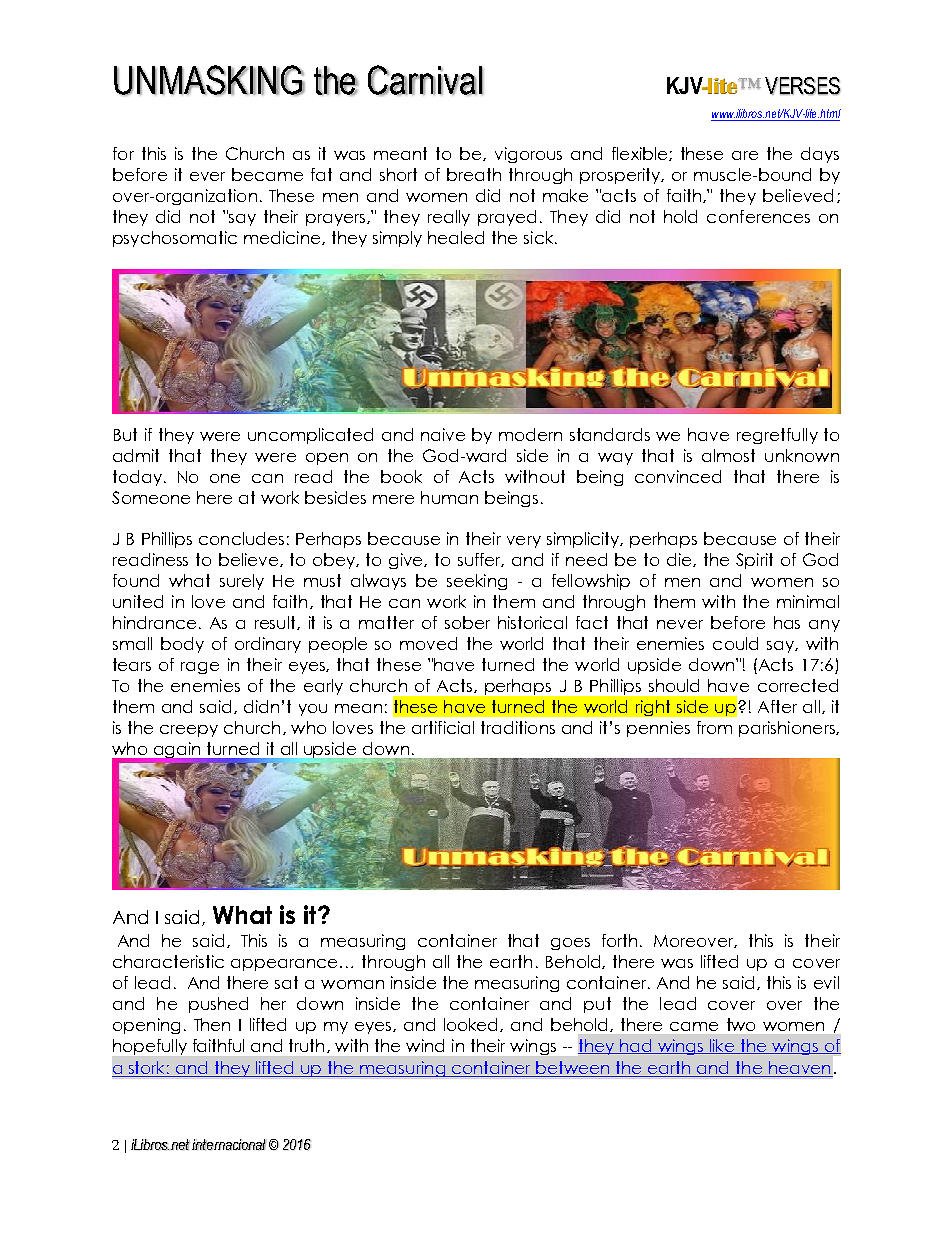  What do you see at coordinates (229, 1145) in the screenshot?
I see `internacional` at bounding box center [229, 1145].
